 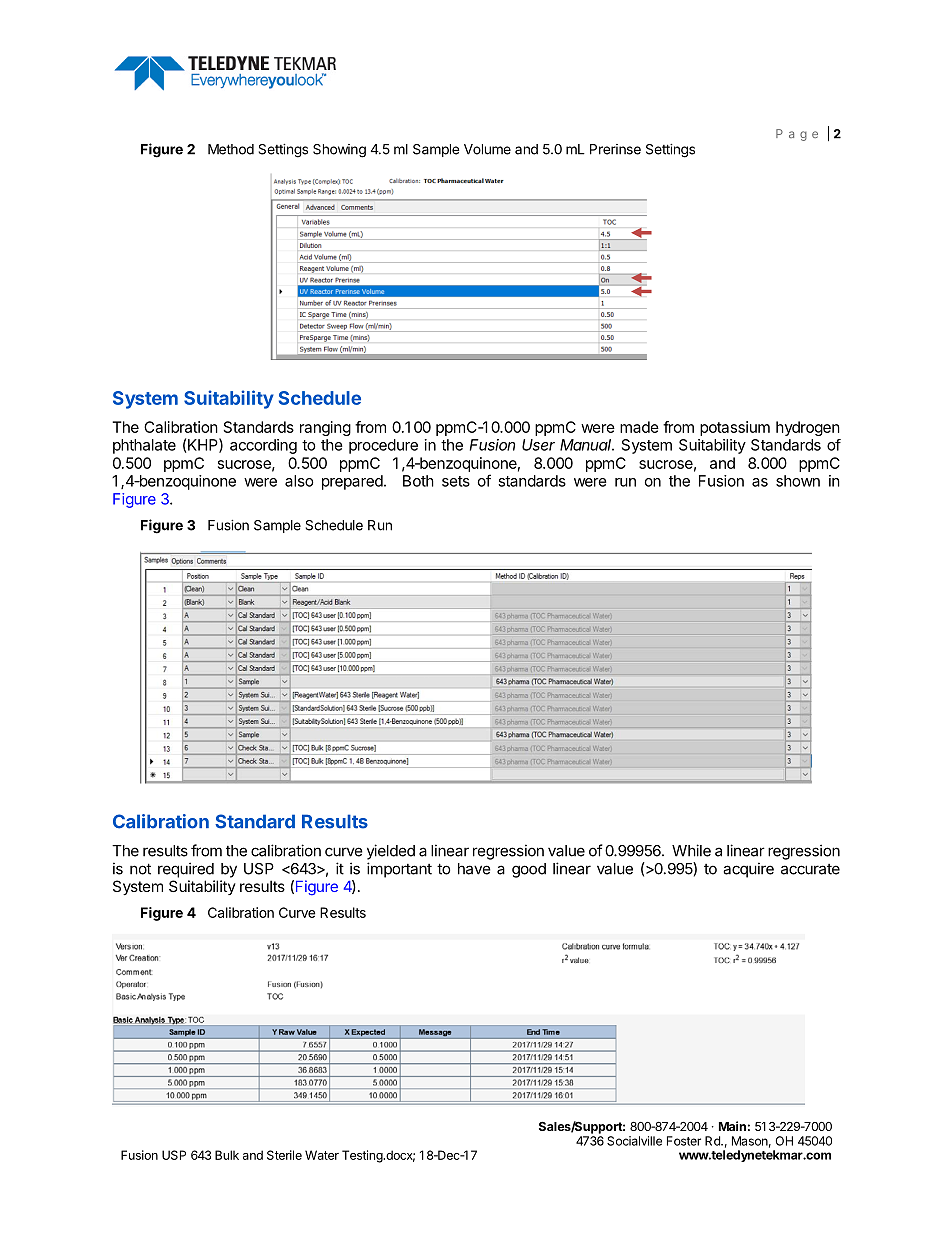 What do you see at coordinates (227, 1155) in the screenshot?
I see `Bulk` at bounding box center [227, 1155].
